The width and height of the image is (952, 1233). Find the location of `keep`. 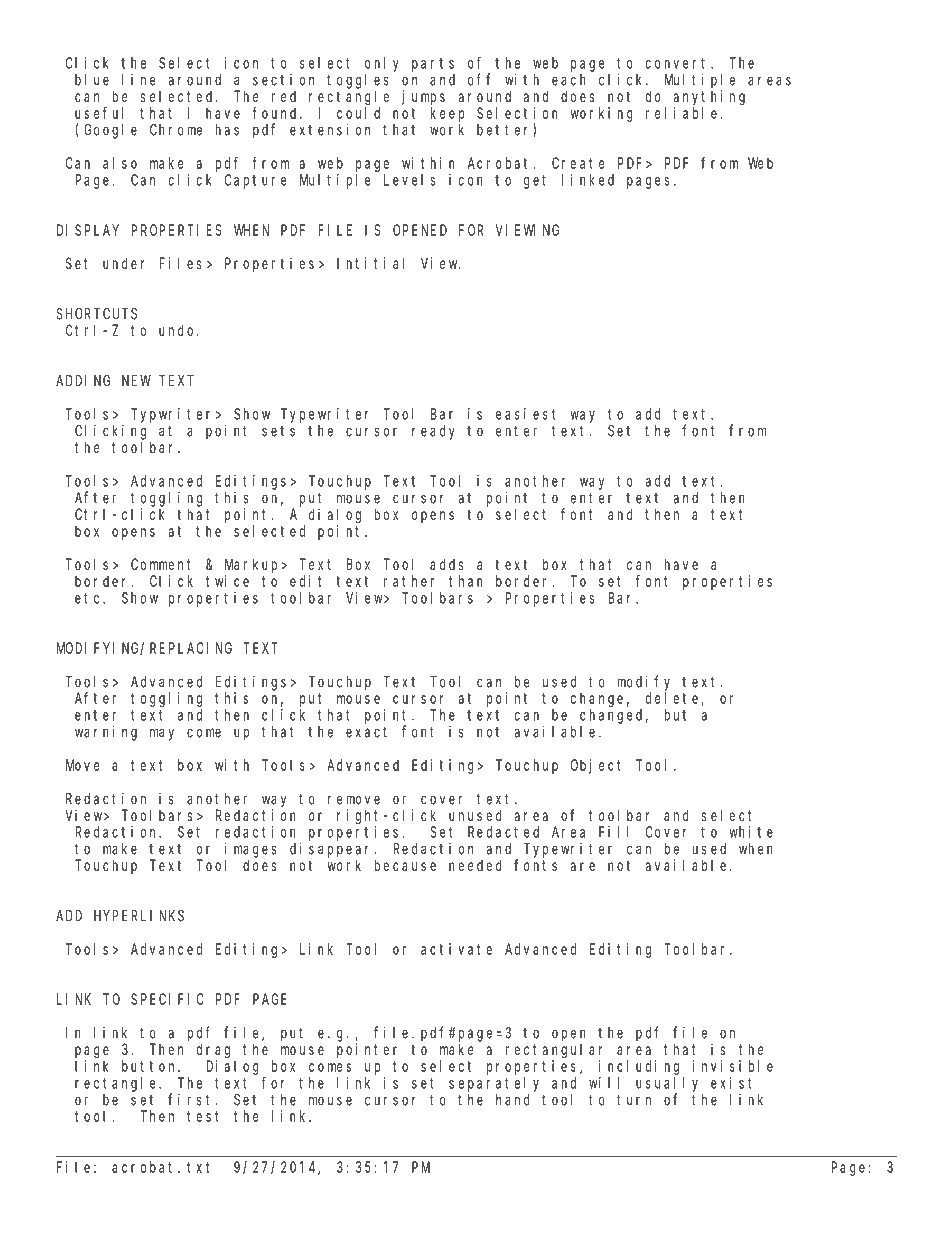

keep is located at coordinates (448, 114).
